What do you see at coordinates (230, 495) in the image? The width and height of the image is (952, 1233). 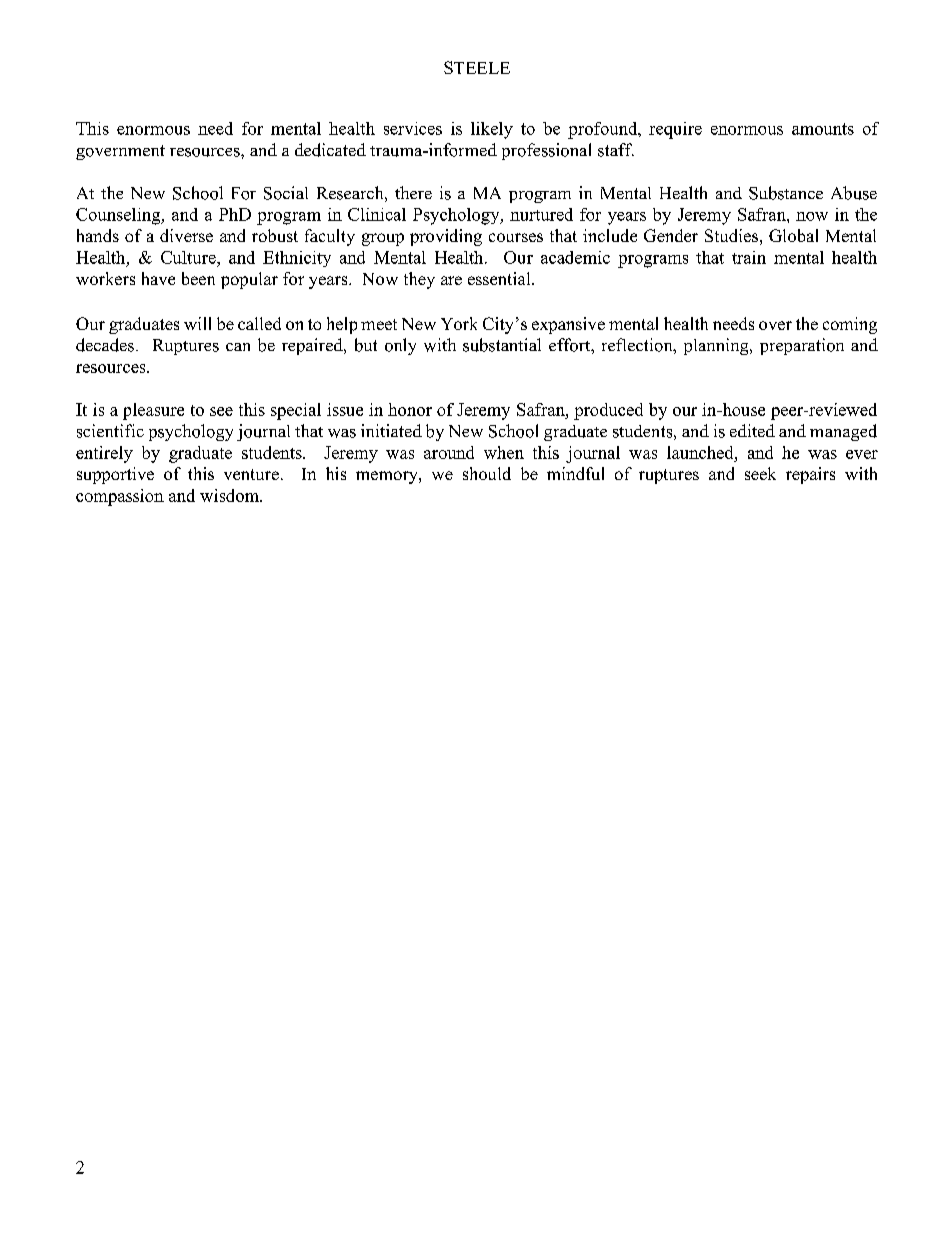 I see `wisdom` at bounding box center [230, 495].
